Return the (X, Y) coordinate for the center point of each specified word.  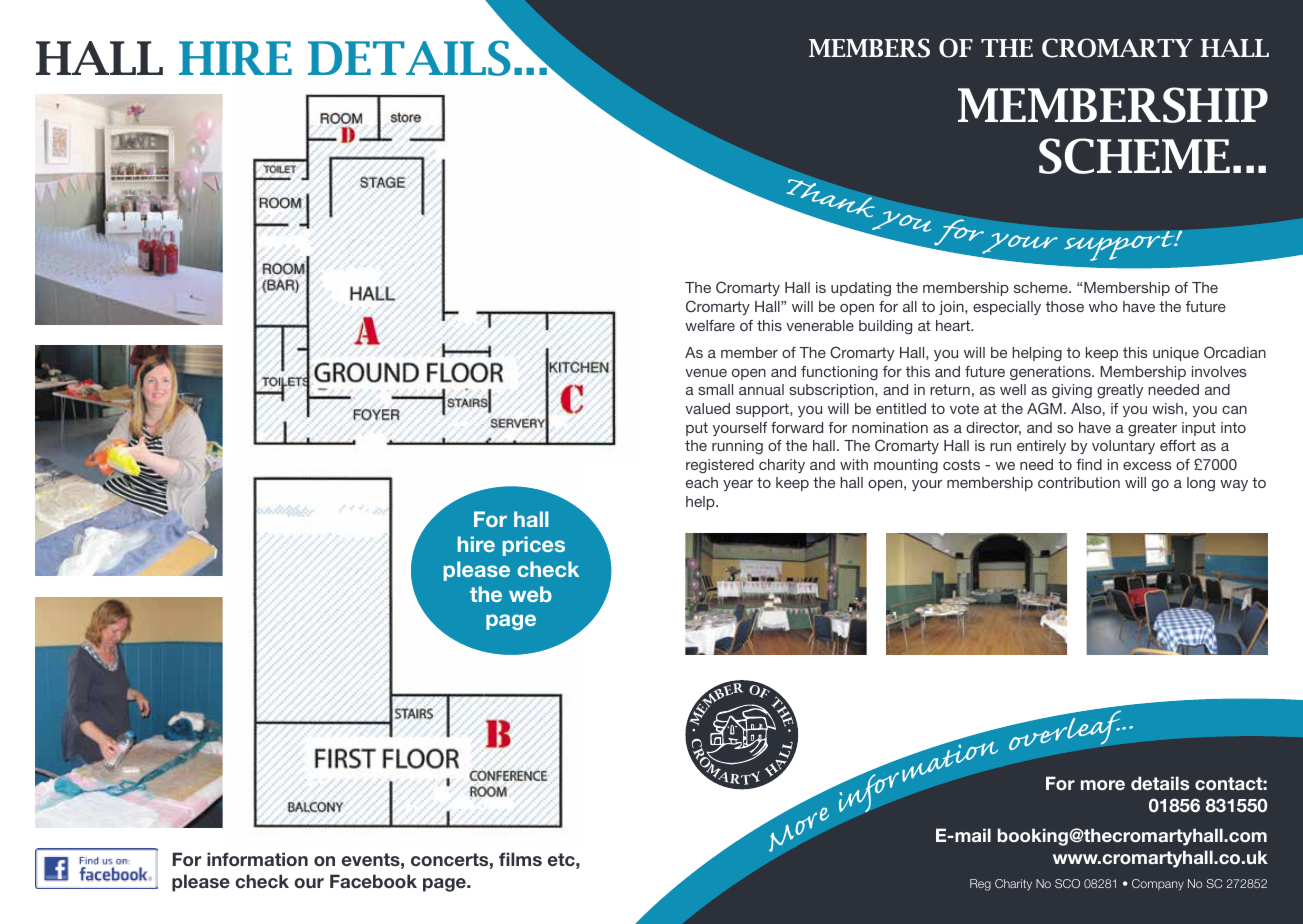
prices (534, 546)
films (520, 859)
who (1103, 306)
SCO (1067, 883)
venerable (820, 325)
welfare (710, 325)
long (1201, 484)
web (530, 594)
